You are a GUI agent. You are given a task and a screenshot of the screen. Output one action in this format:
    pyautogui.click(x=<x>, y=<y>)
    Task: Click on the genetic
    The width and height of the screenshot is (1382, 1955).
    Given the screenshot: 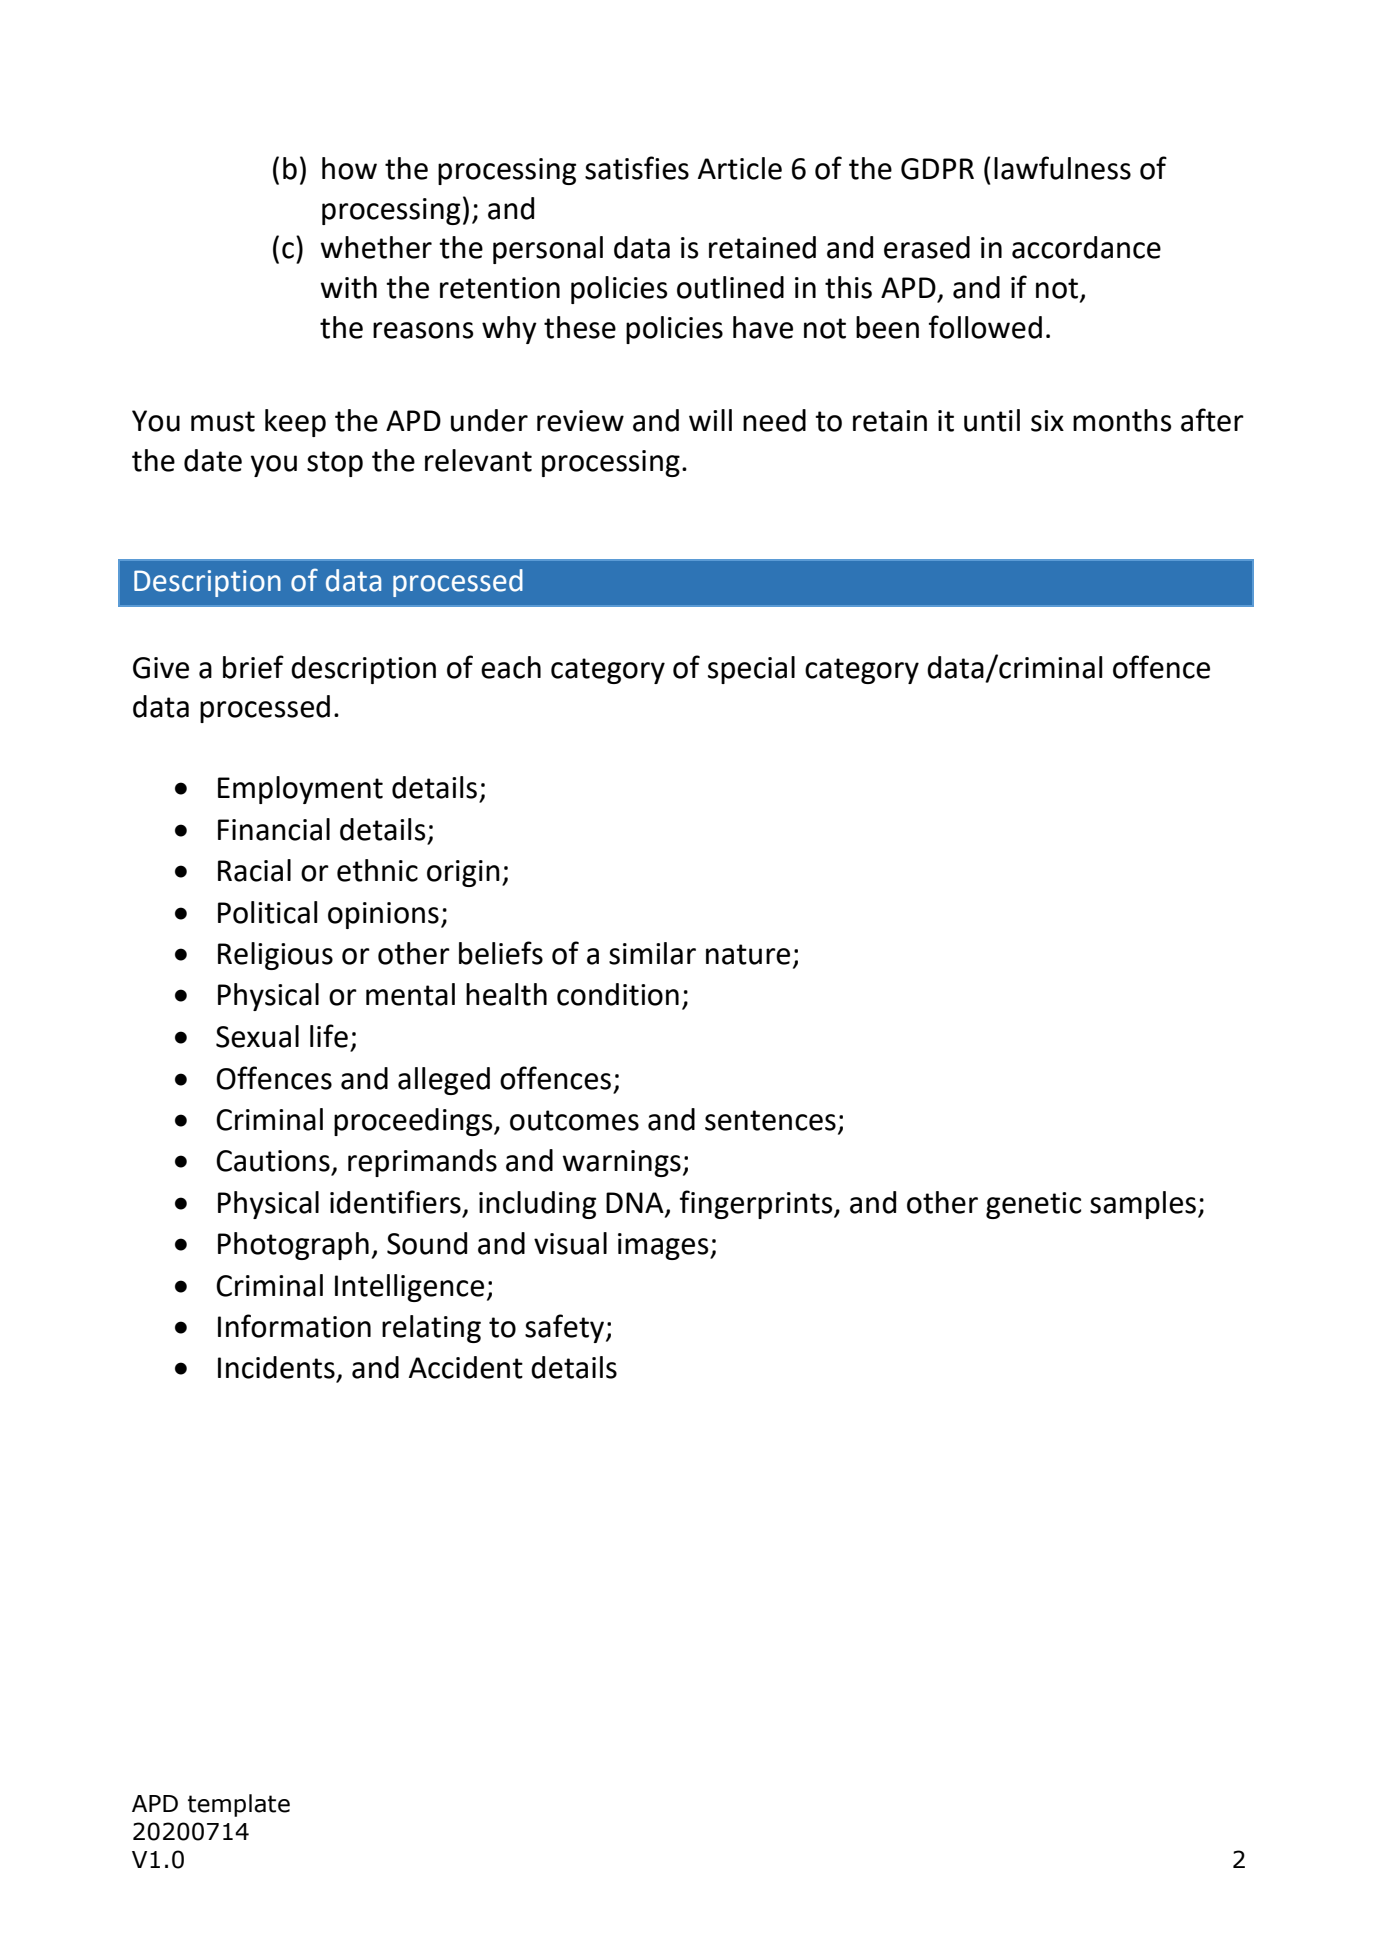 What is the action you would take?
    pyautogui.click(x=1033, y=1205)
